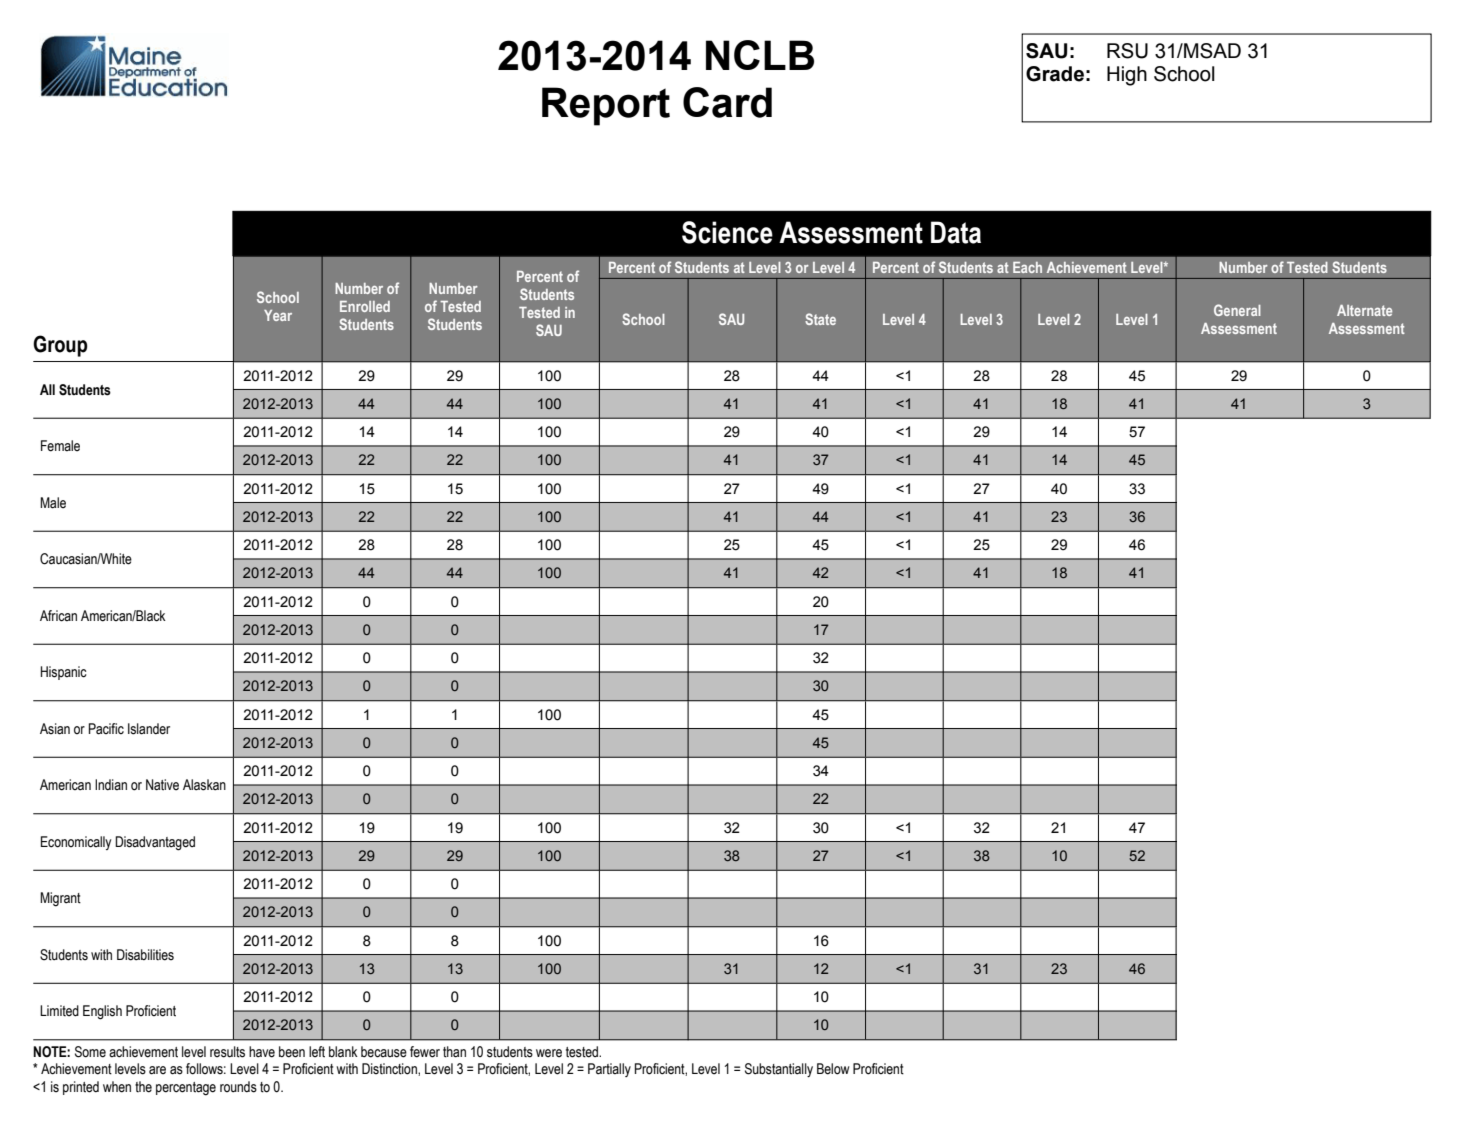  What do you see at coordinates (227, 1052) in the screenshot?
I see `results` at bounding box center [227, 1052].
